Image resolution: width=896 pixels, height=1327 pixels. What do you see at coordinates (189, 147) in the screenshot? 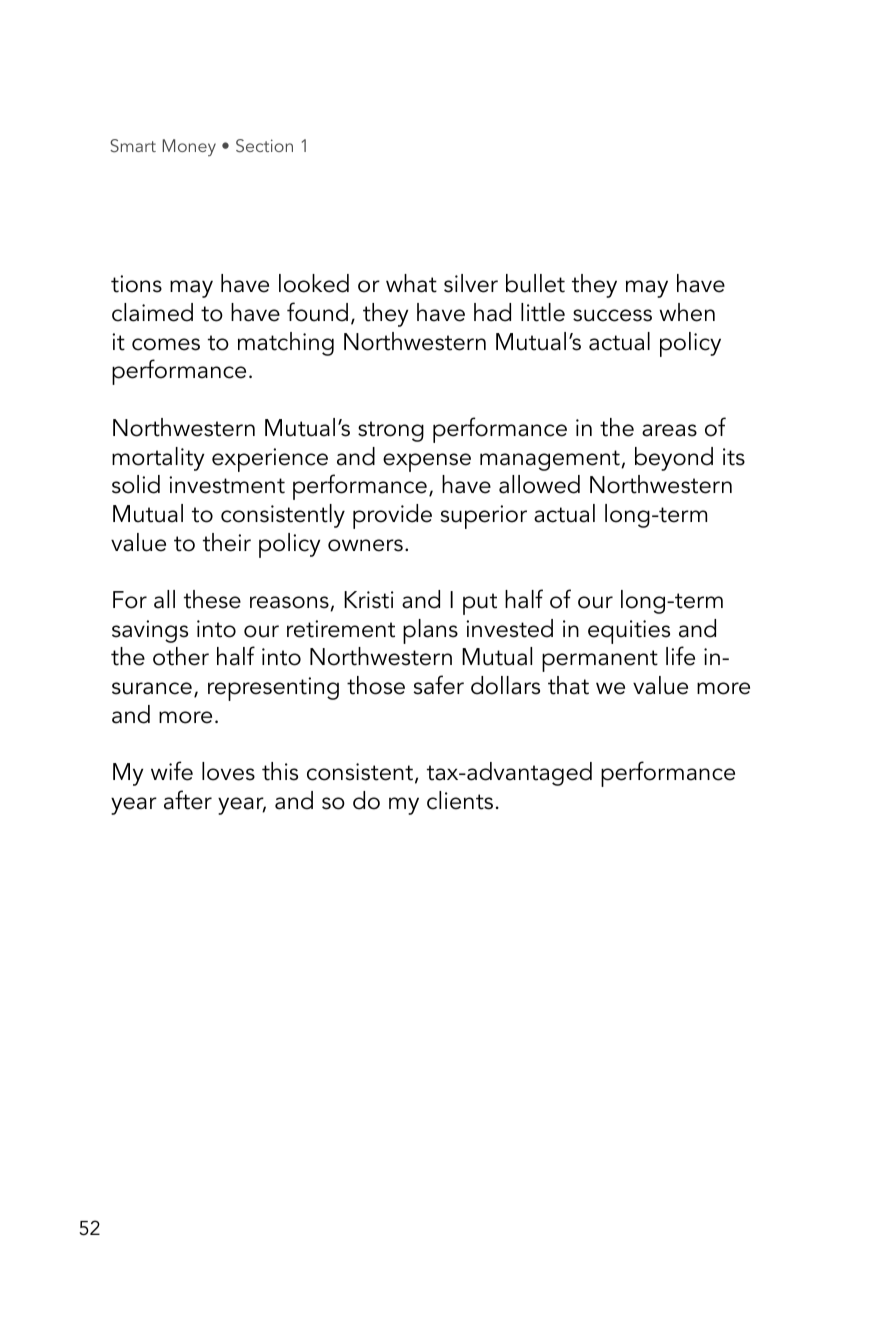
I see `Money` at bounding box center [189, 147].
